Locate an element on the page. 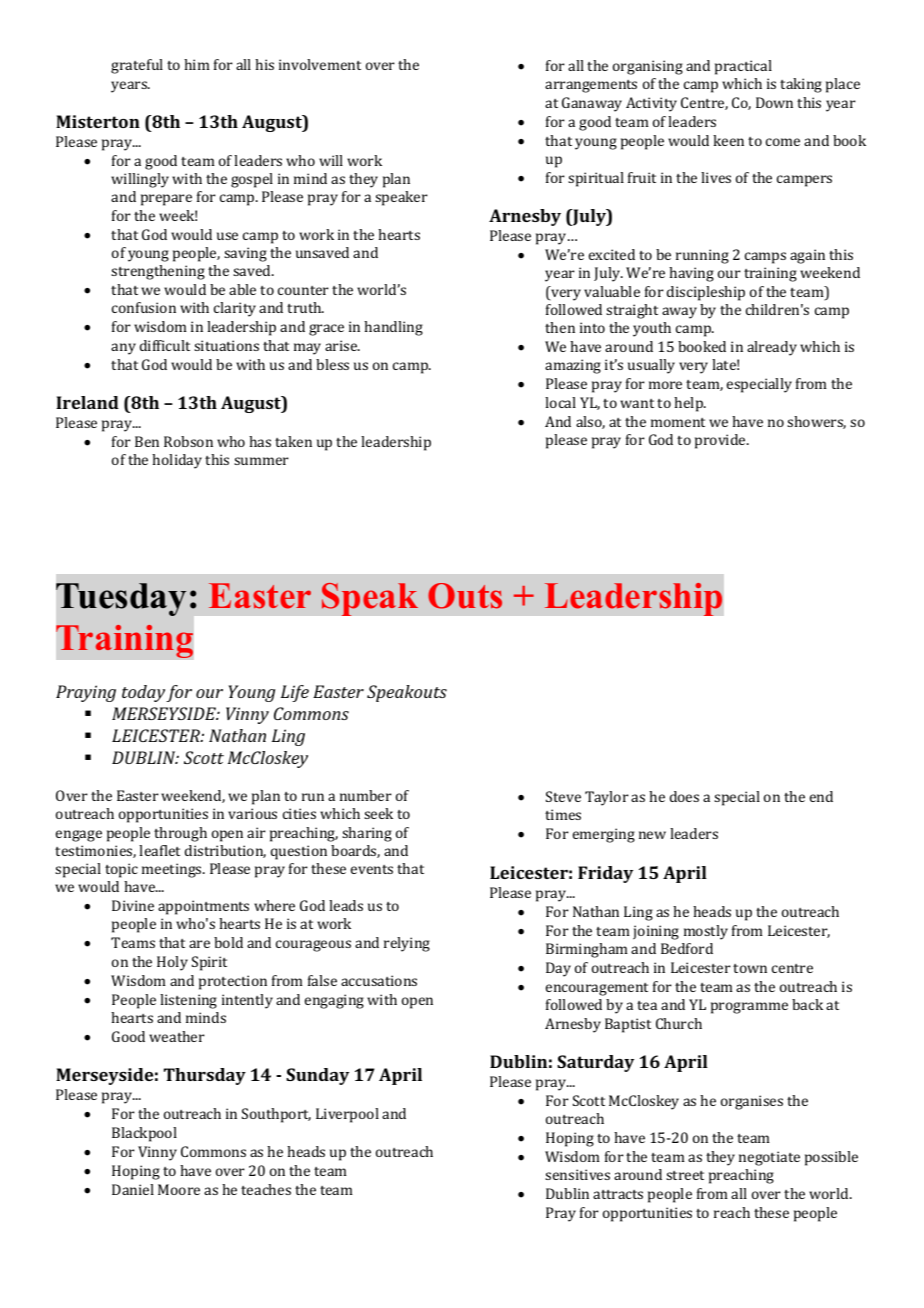 This document has width=924, height=1308. does is located at coordinates (684, 796).
